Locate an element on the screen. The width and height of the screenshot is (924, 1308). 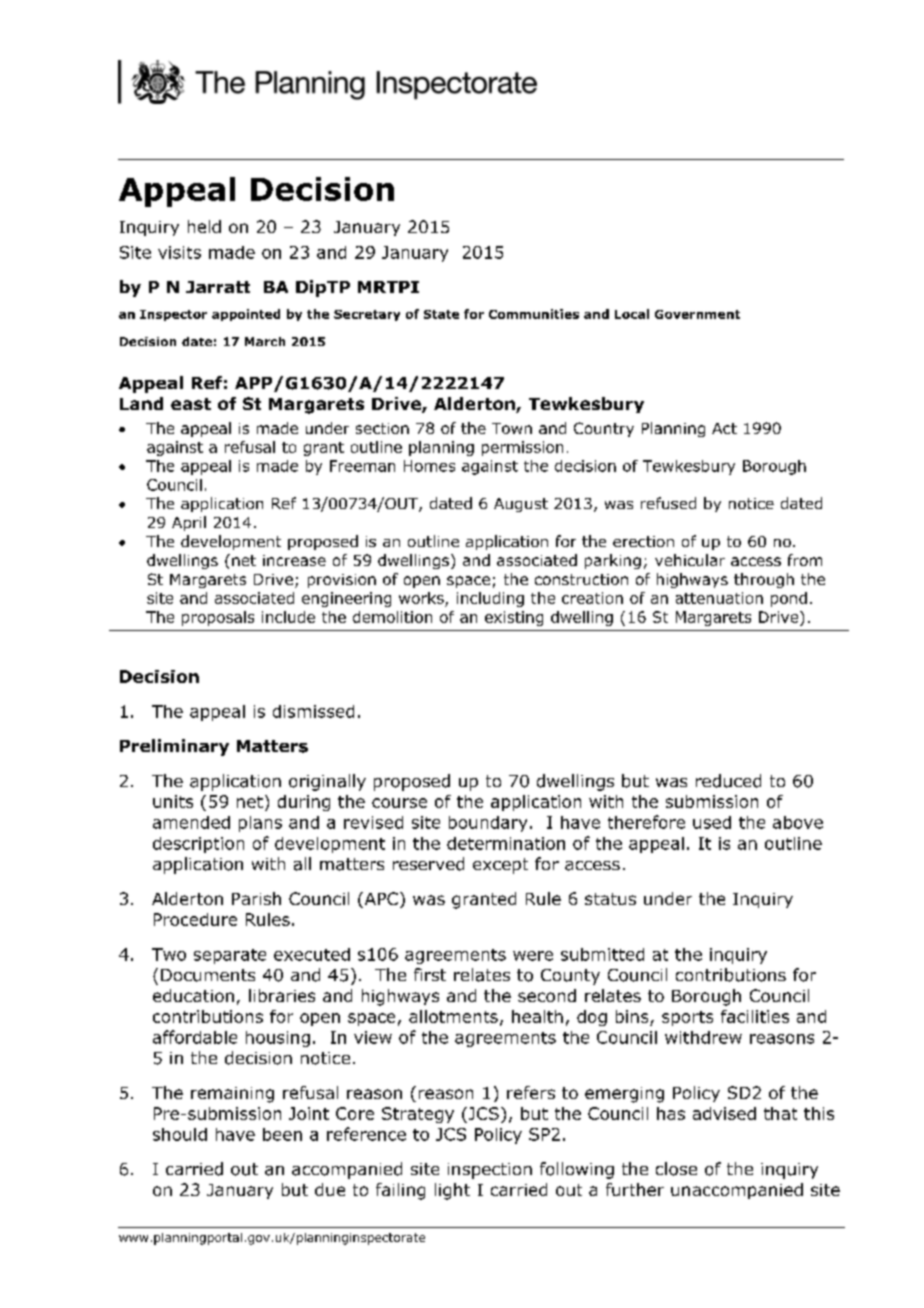
reduced is located at coordinates (728, 781).
